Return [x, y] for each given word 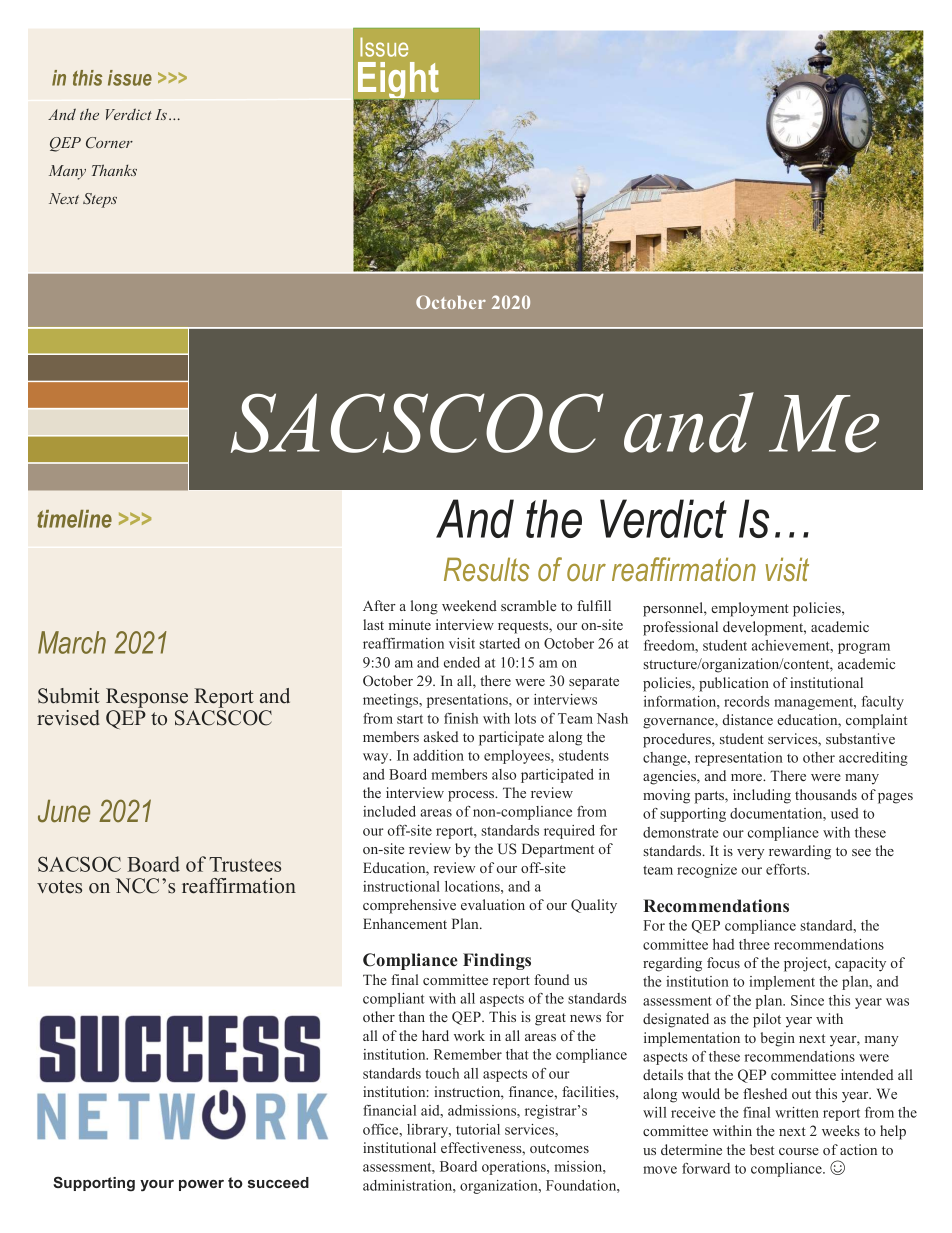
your [157, 1186]
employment [750, 609]
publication [734, 684]
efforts [787, 869]
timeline [74, 519]
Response [147, 698]
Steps [100, 200]
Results [487, 569]
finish [461, 718]
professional [680, 628]
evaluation [493, 904]
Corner [109, 142]
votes [59, 887]
